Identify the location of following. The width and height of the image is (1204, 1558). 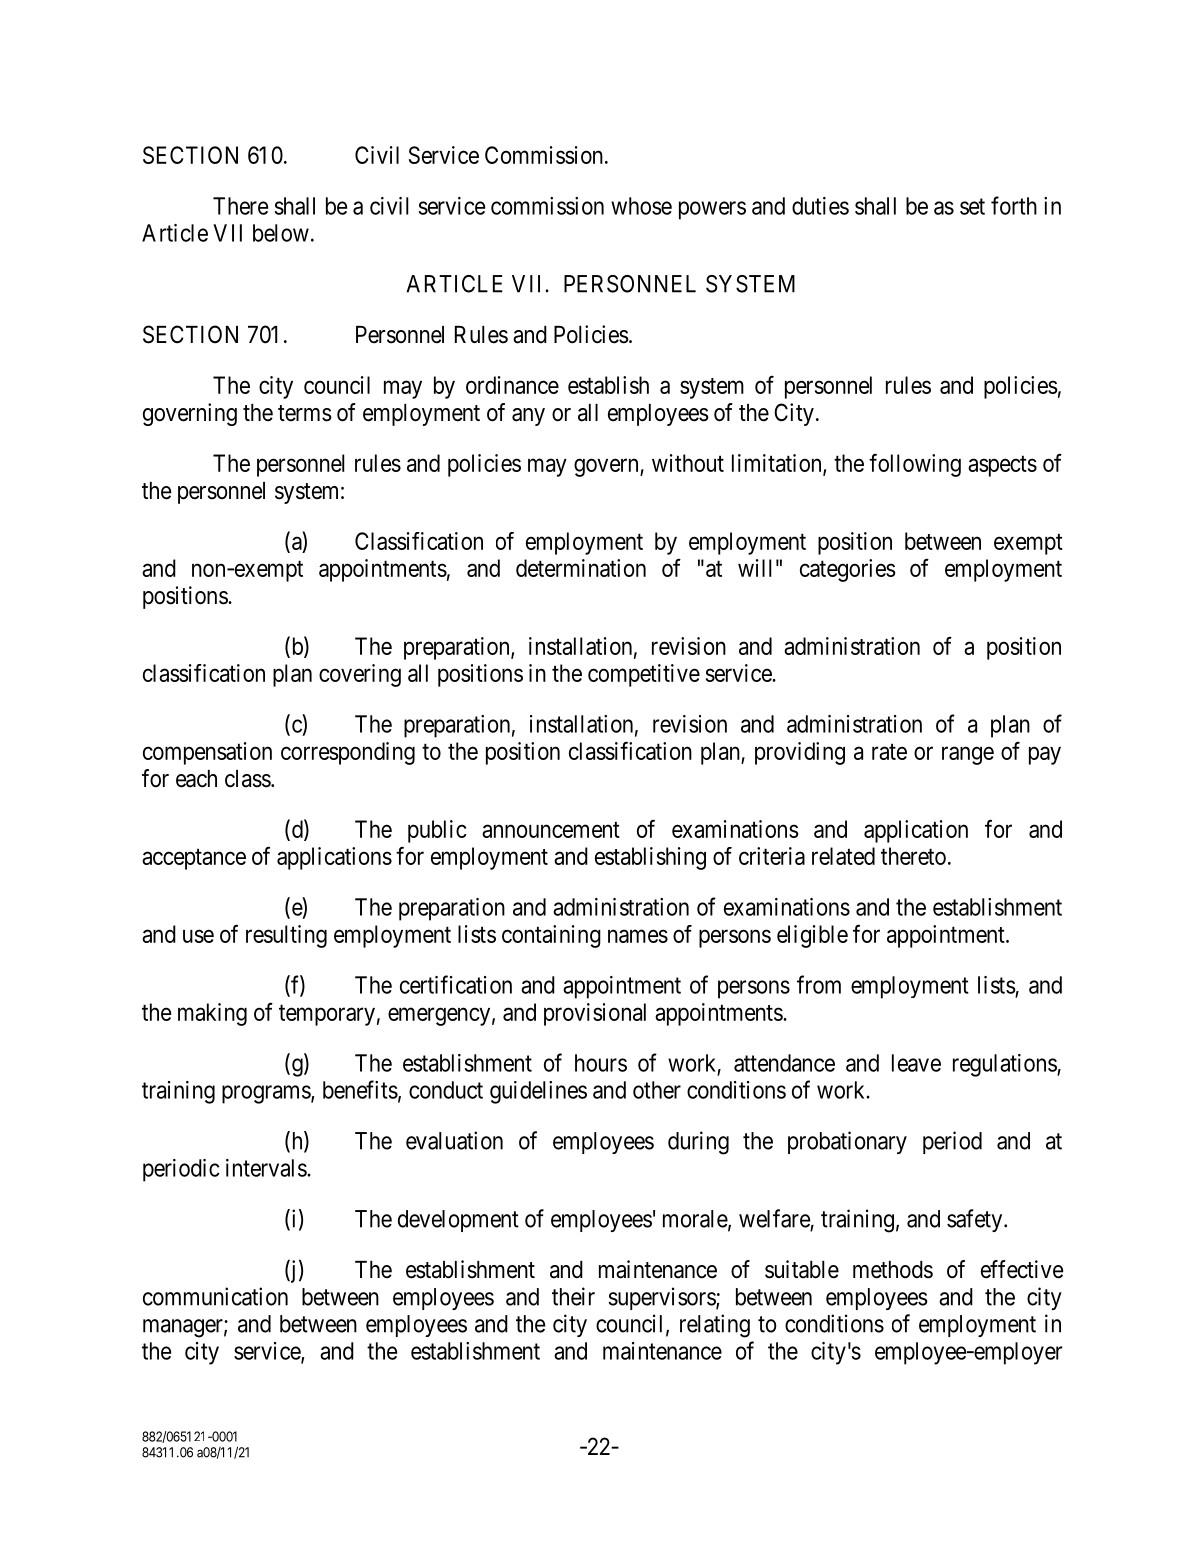
(915, 465).
